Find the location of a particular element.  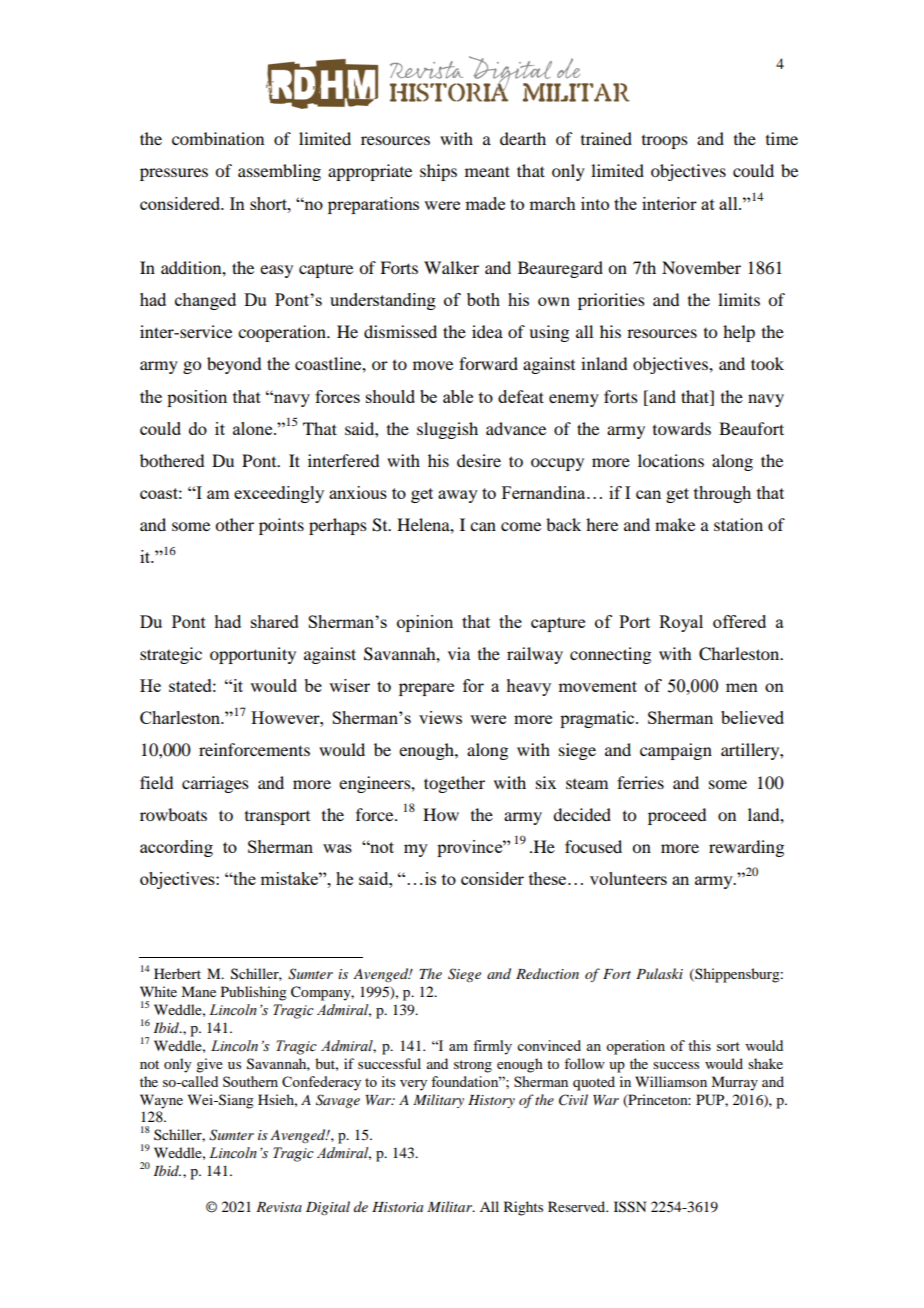

Rights is located at coordinates (523, 1208).
